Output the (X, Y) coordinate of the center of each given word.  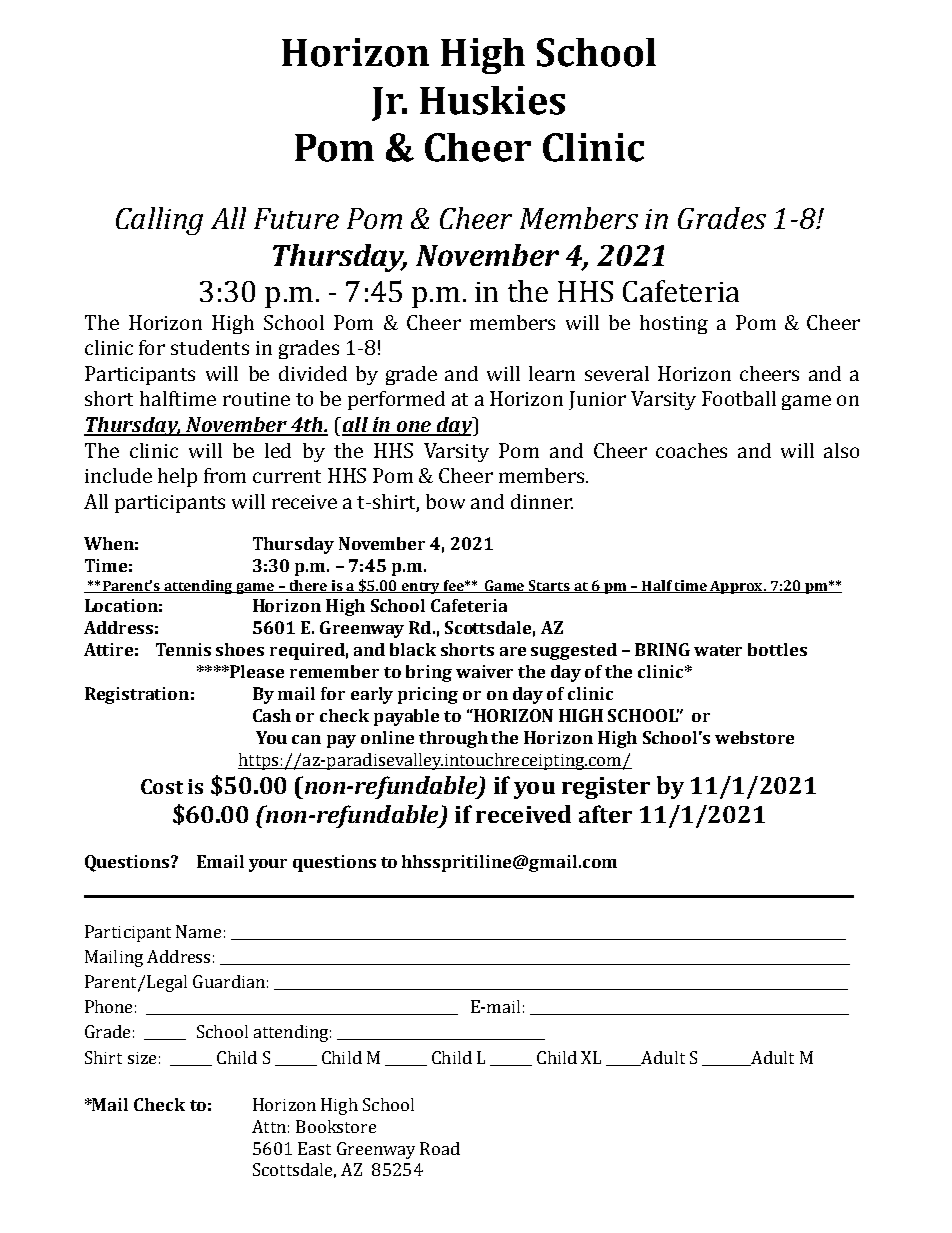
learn (552, 373)
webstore (754, 737)
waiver (484, 671)
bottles (777, 649)
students (210, 347)
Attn (269, 1126)
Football (739, 398)
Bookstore (336, 1126)
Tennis (183, 649)
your (268, 865)
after (605, 814)
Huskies (492, 100)
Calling (159, 221)
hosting (674, 324)
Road (440, 1148)
